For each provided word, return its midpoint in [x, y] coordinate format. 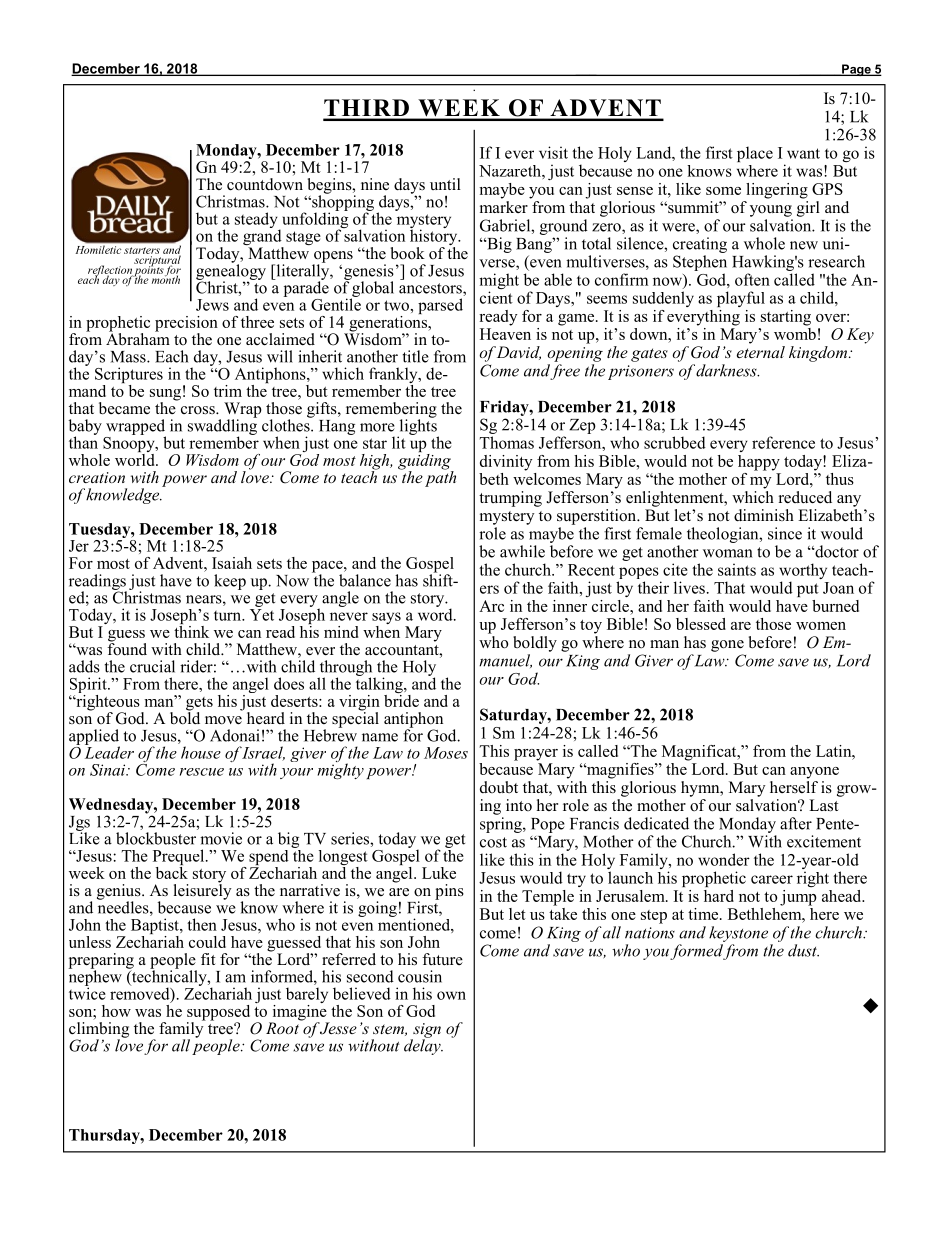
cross [199, 410]
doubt [499, 787]
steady [257, 221]
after [796, 823]
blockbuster [156, 838]
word [436, 613]
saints [737, 569]
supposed [218, 1014]
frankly [394, 376]
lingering [777, 191]
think [191, 630]
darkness [727, 370]
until [445, 184]
